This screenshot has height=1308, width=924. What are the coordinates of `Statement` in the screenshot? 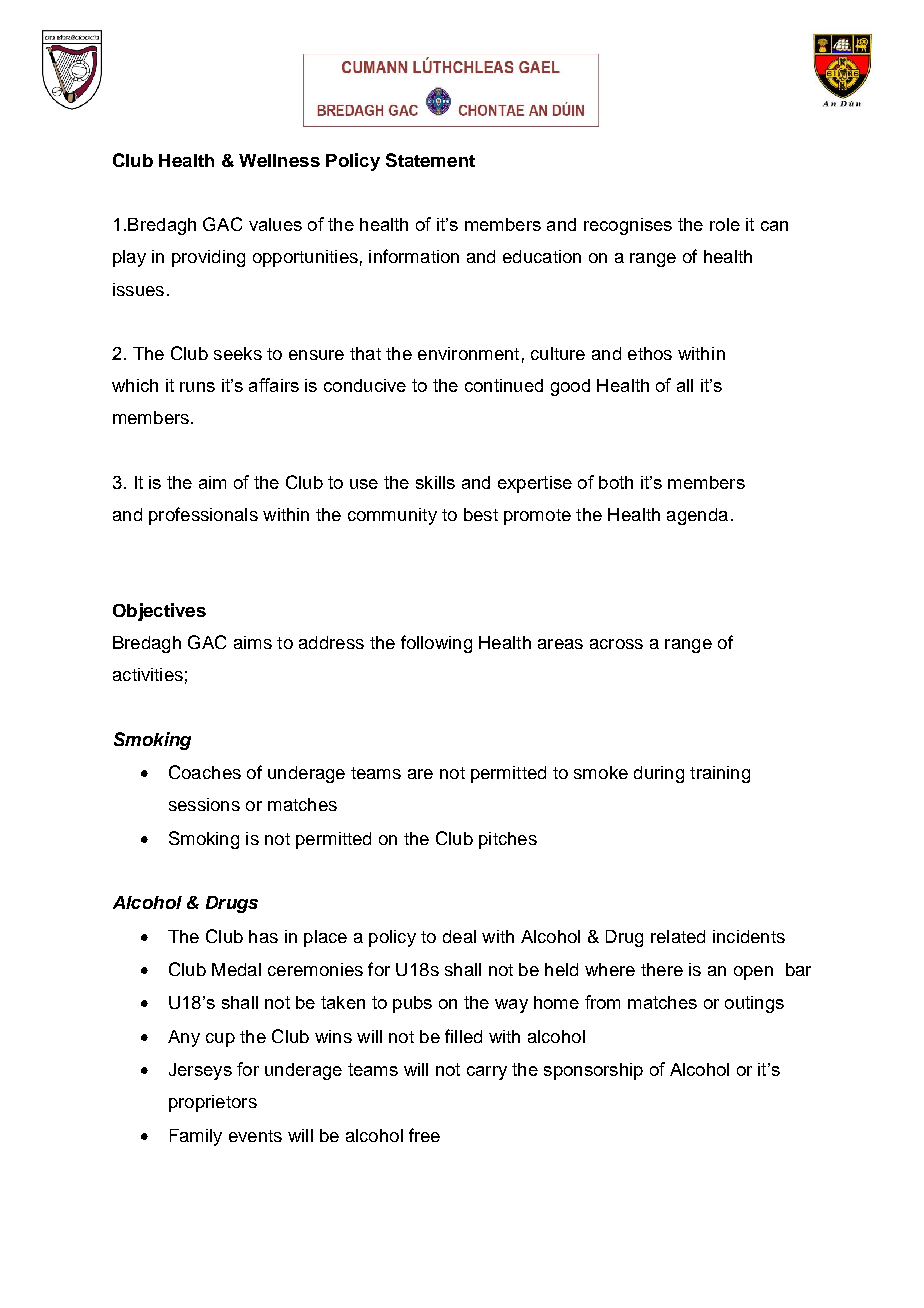 It's located at (430, 160).
